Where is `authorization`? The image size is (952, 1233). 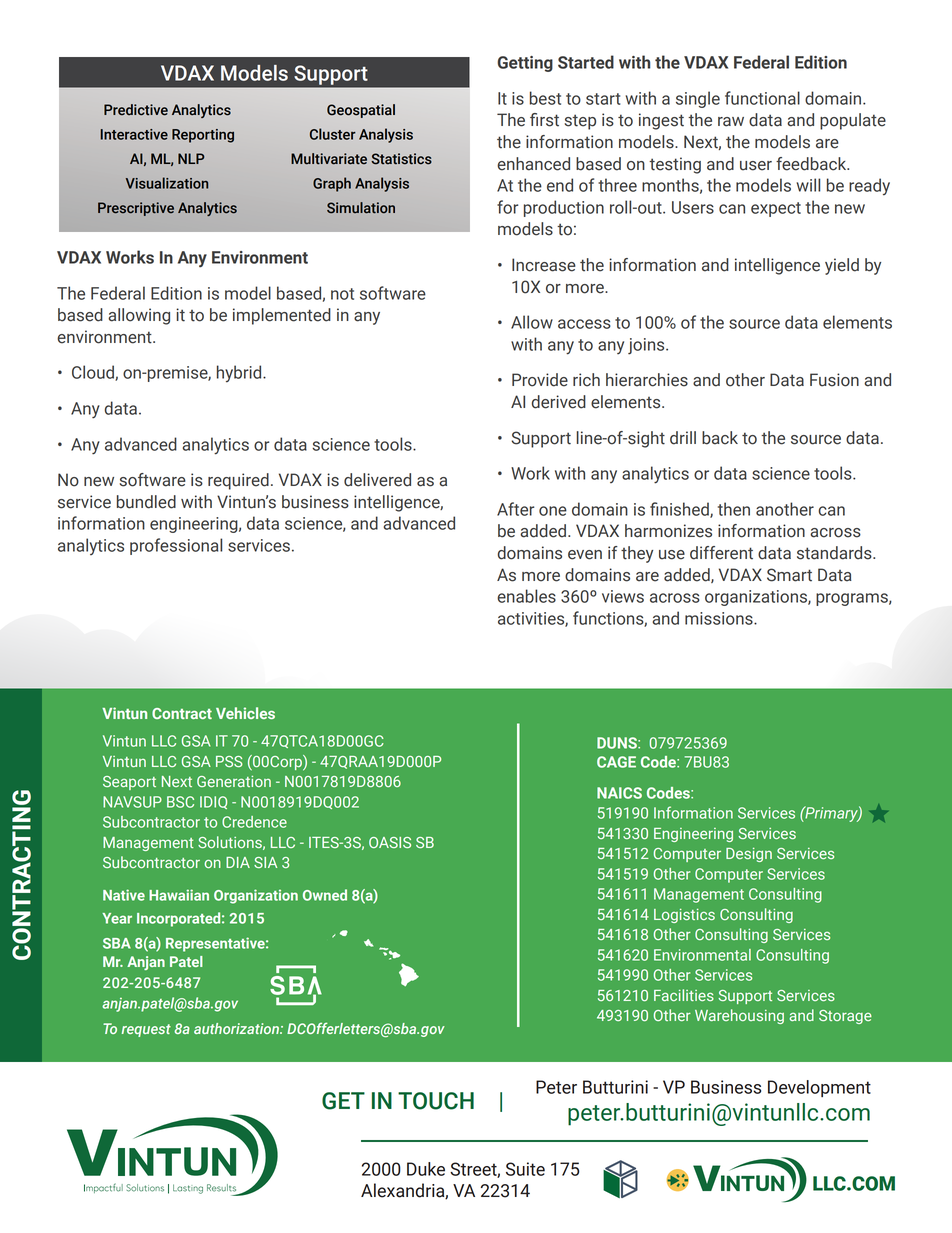 authorization is located at coordinates (237, 1028).
